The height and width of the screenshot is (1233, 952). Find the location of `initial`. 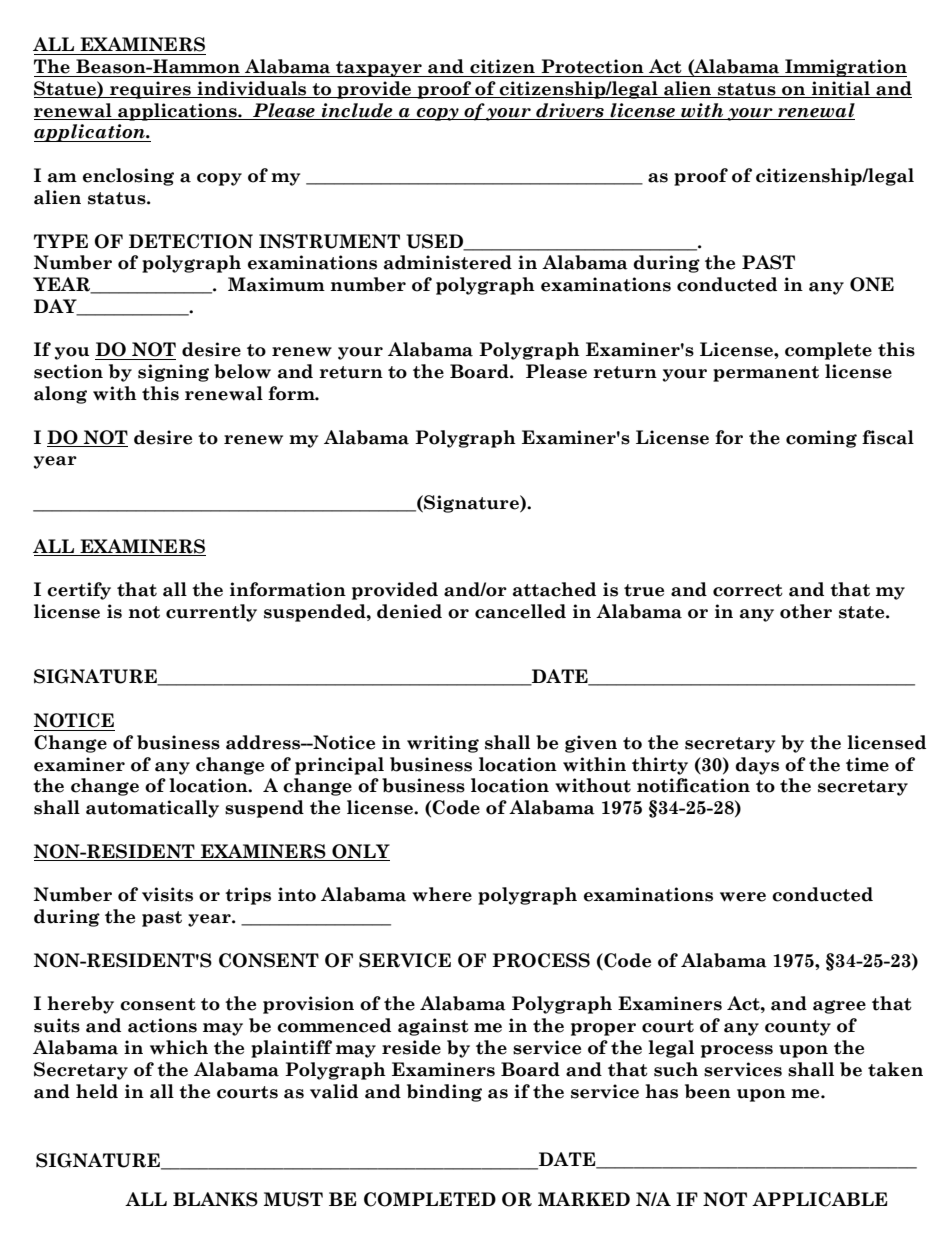

initial is located at coordinates (841, 89).
